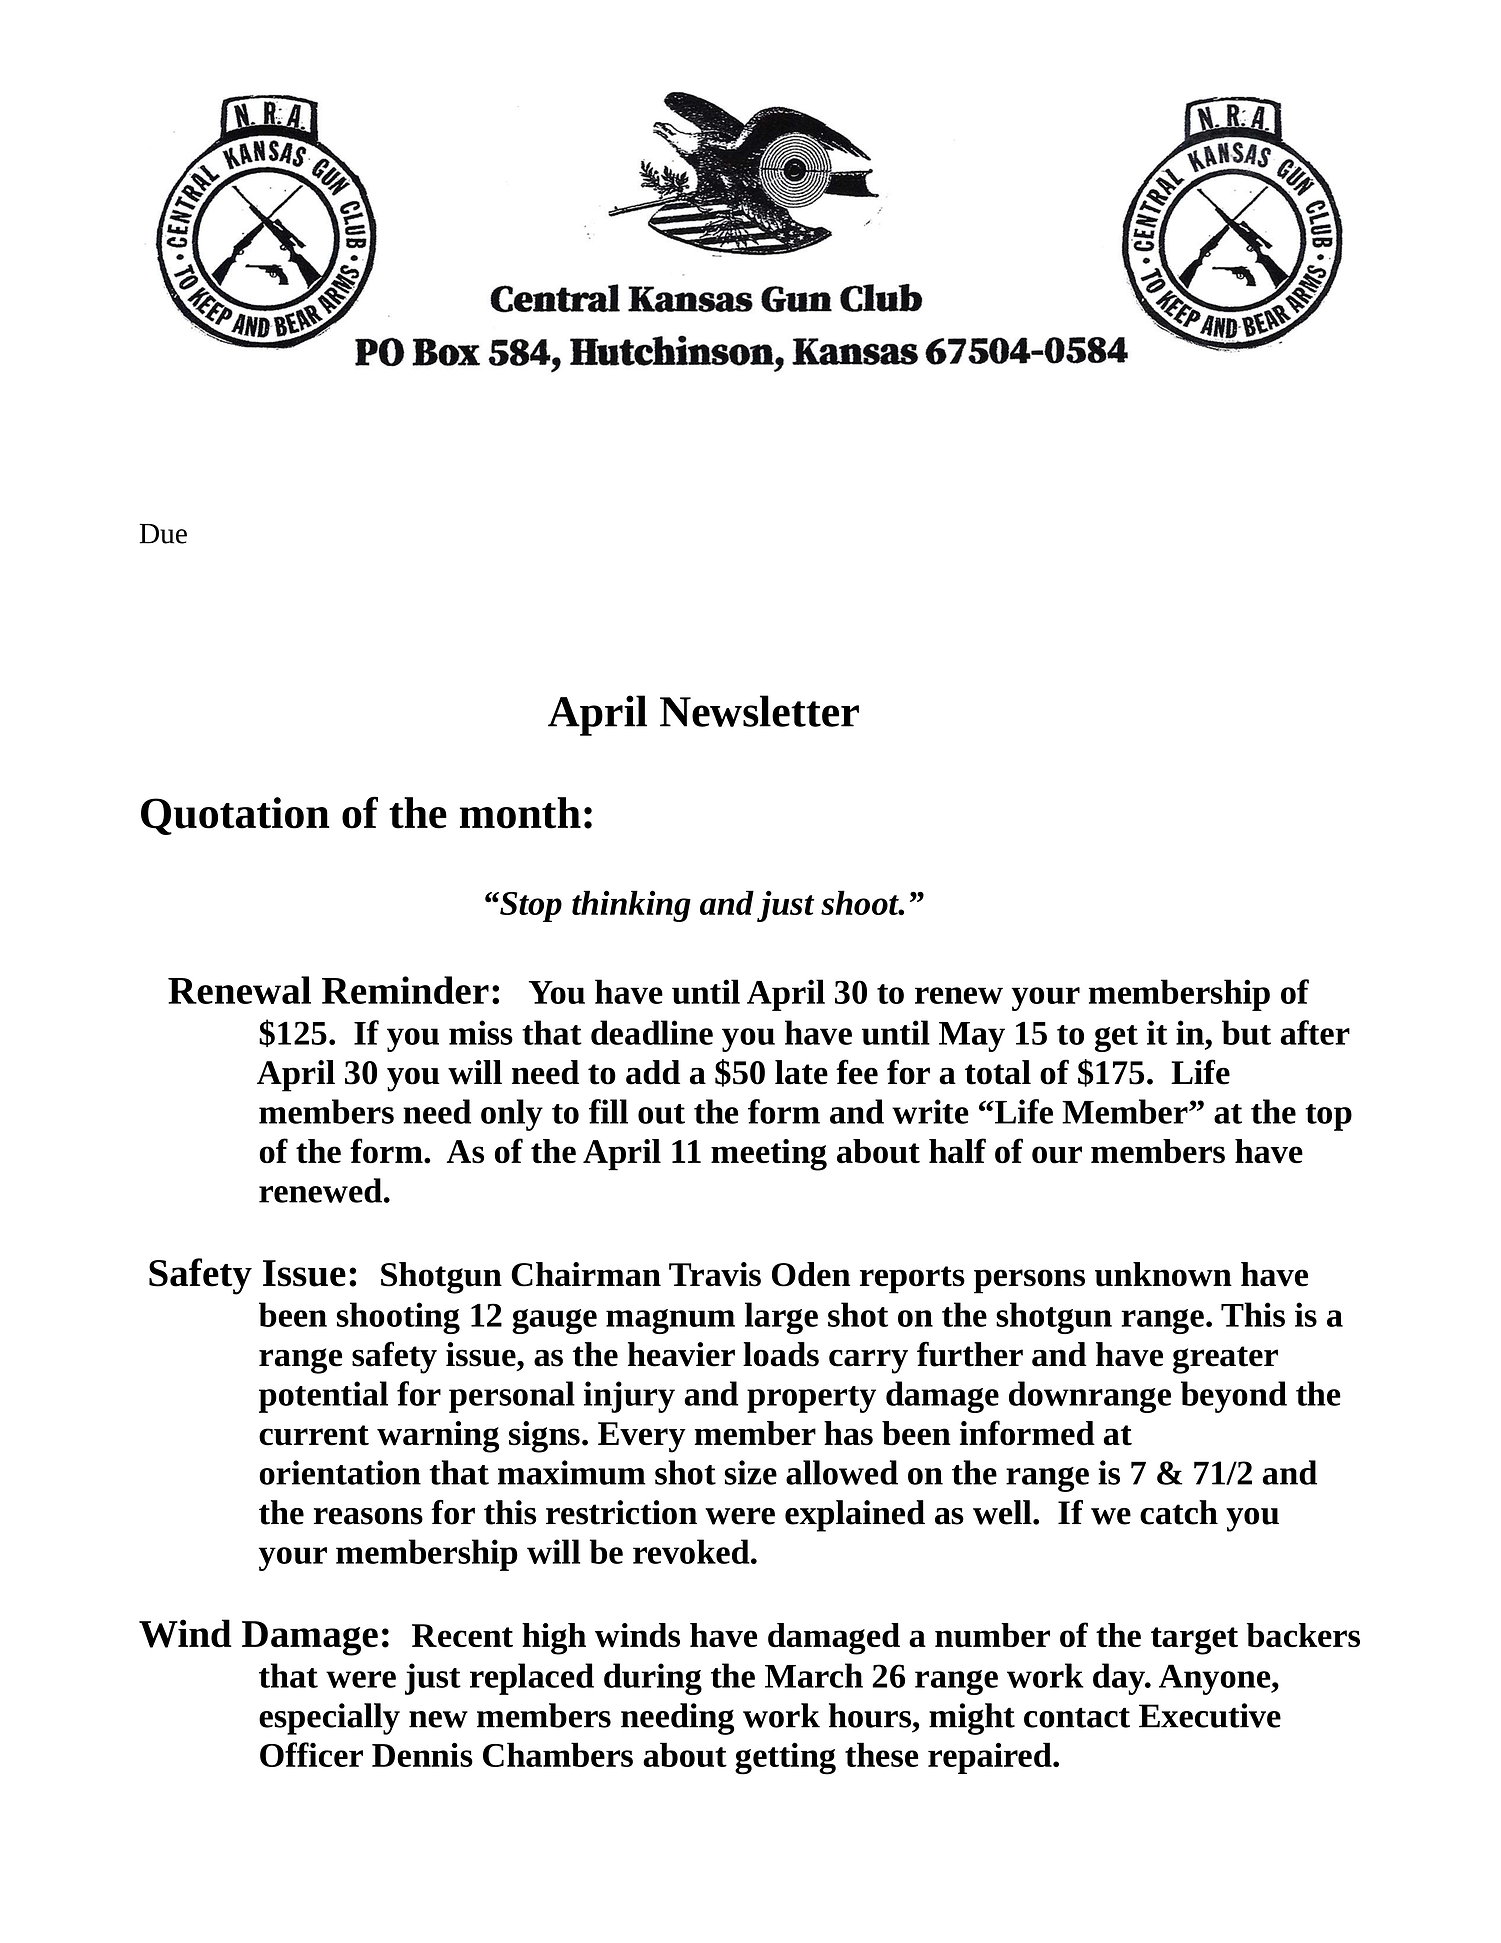 Image resolution: width=1501 pixels, height=1943 pixels. I want to click on especially, so click(329, 1719).
